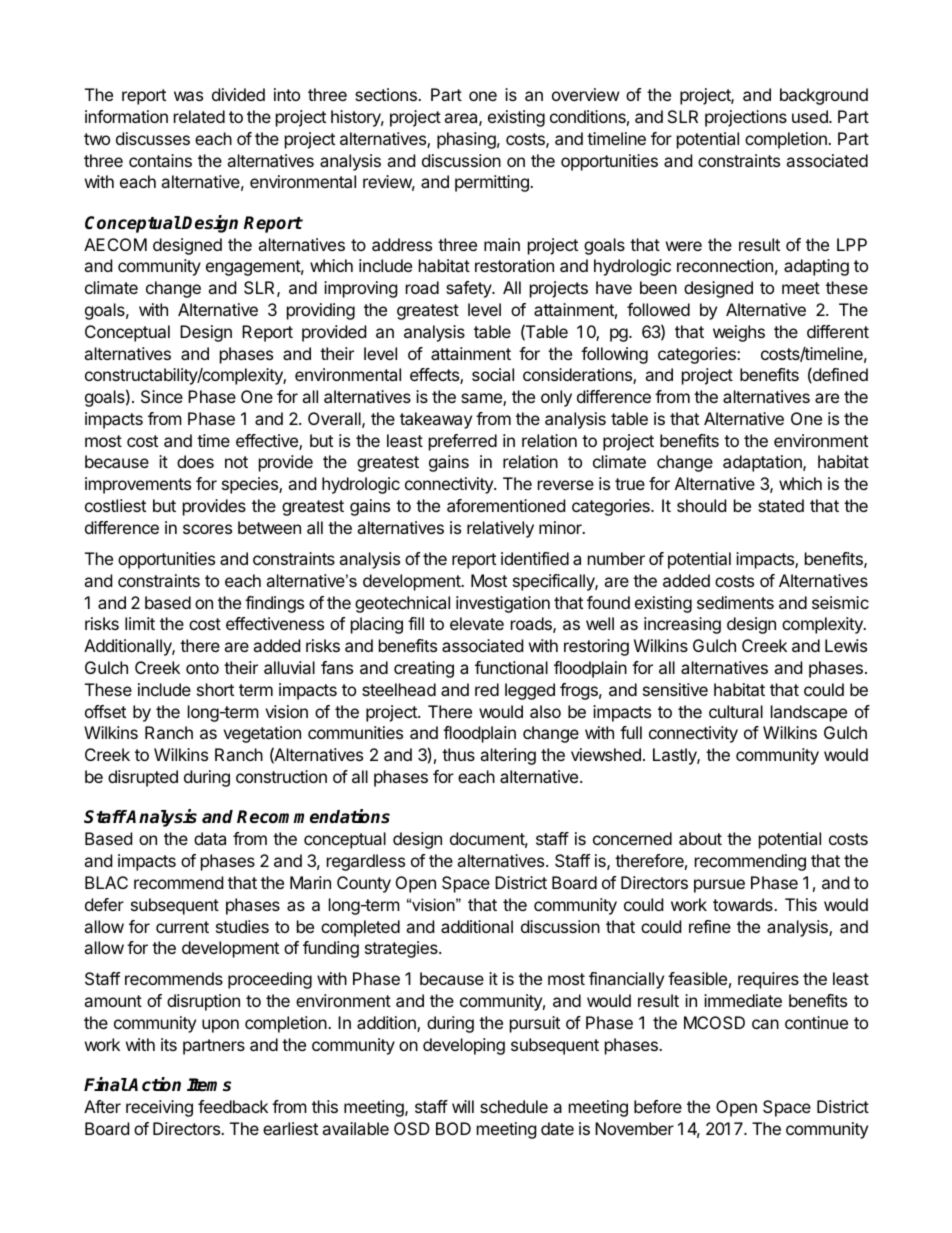 This document has width=952, height=1233. I want to click on data, so click(210, 838).
